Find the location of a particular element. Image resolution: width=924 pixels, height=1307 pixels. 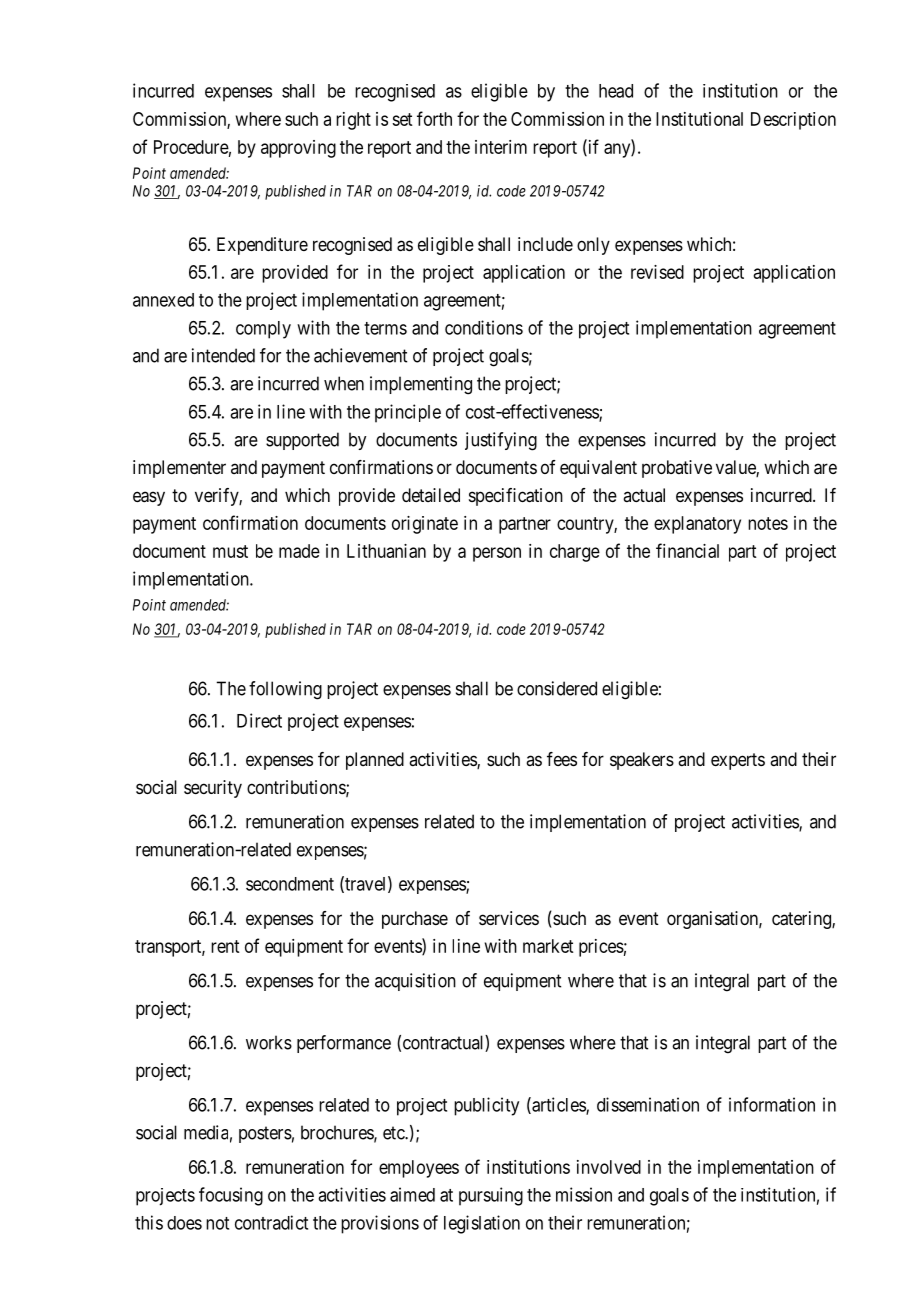

following is located at coordinates (285, 690).
